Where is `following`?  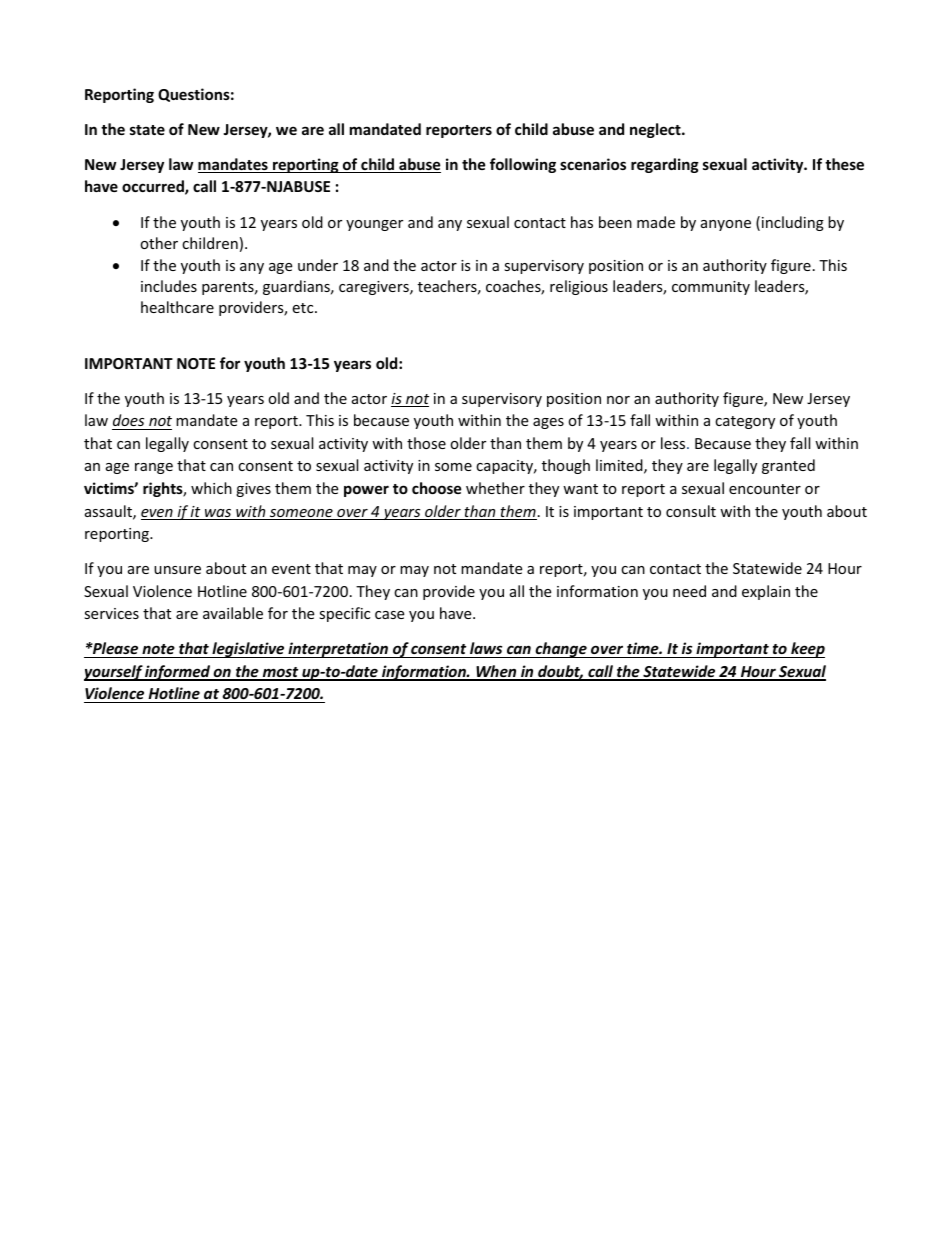 following is located at coordinates (523, 165).
